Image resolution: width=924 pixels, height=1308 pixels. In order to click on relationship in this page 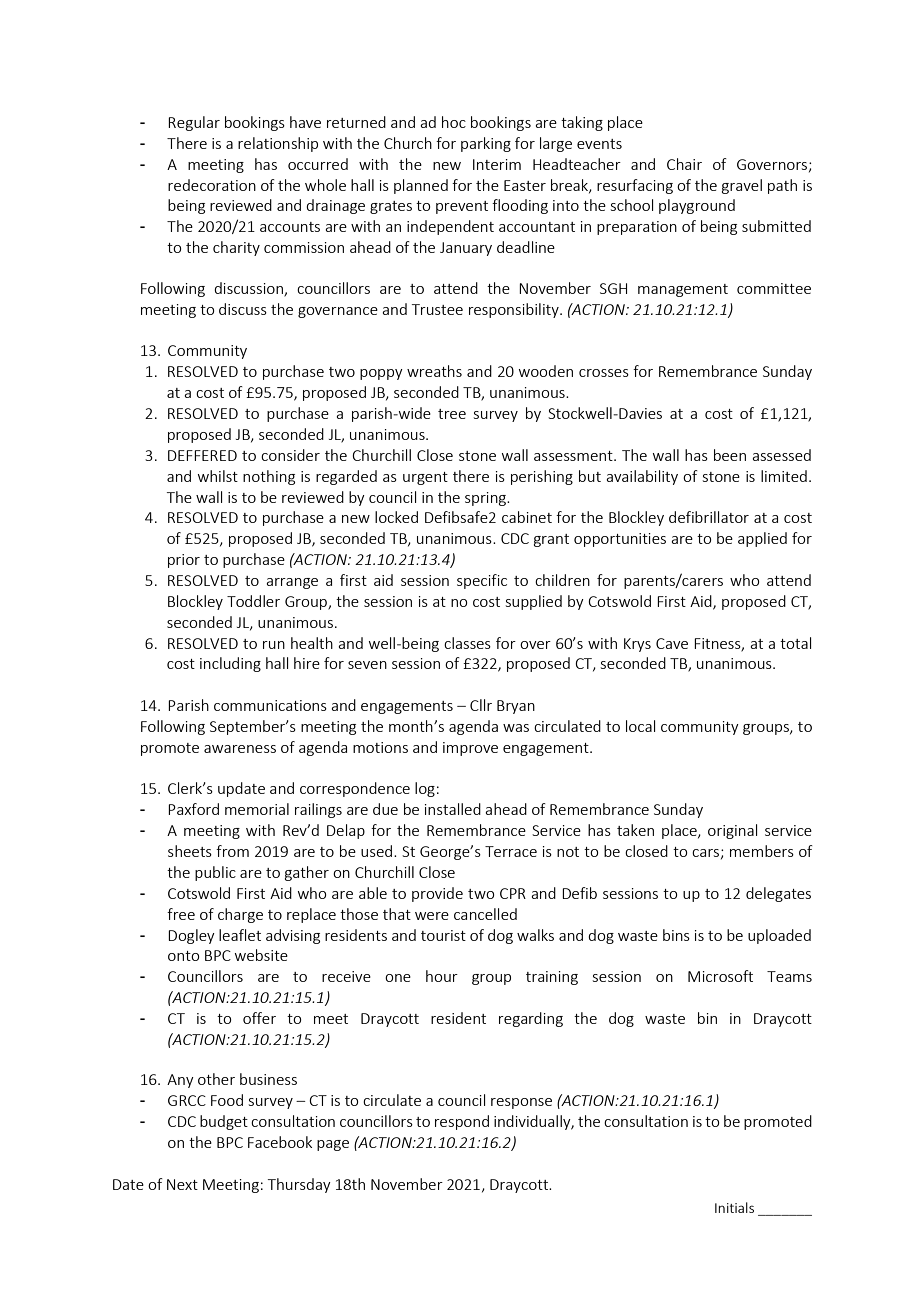, I will do `click(278, 144)`.
